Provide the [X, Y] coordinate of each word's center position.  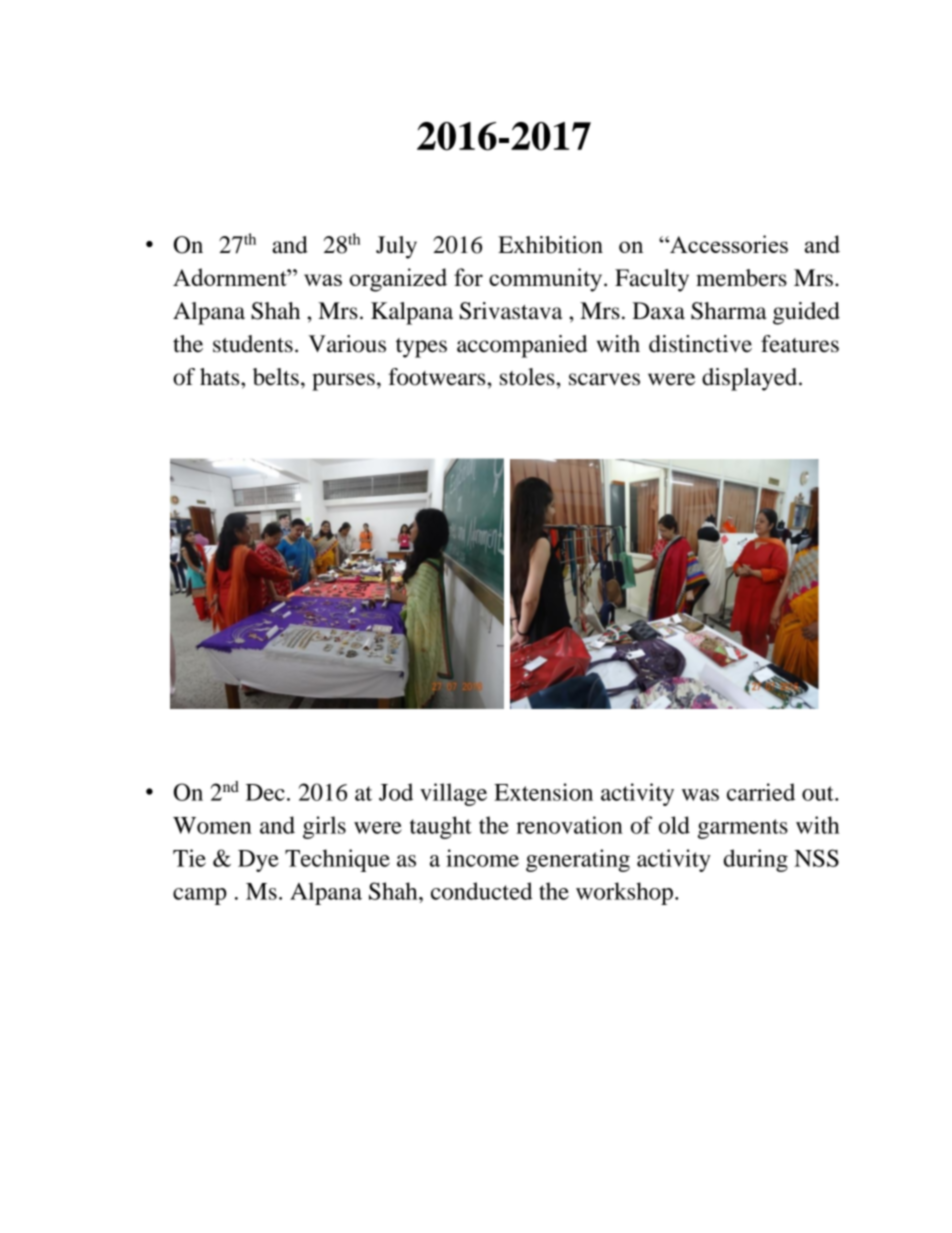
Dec [265, 792]
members [741, 278]
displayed [751, 379]
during [756, 860]
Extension [543, 792]
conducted [482, 891]
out [819, 793]
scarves [604, 379]
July [396, 247]
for [468, 277]
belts [276, 377]
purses [343, 382]
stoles [528, 377]
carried [761, 792]
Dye [258, 861]
